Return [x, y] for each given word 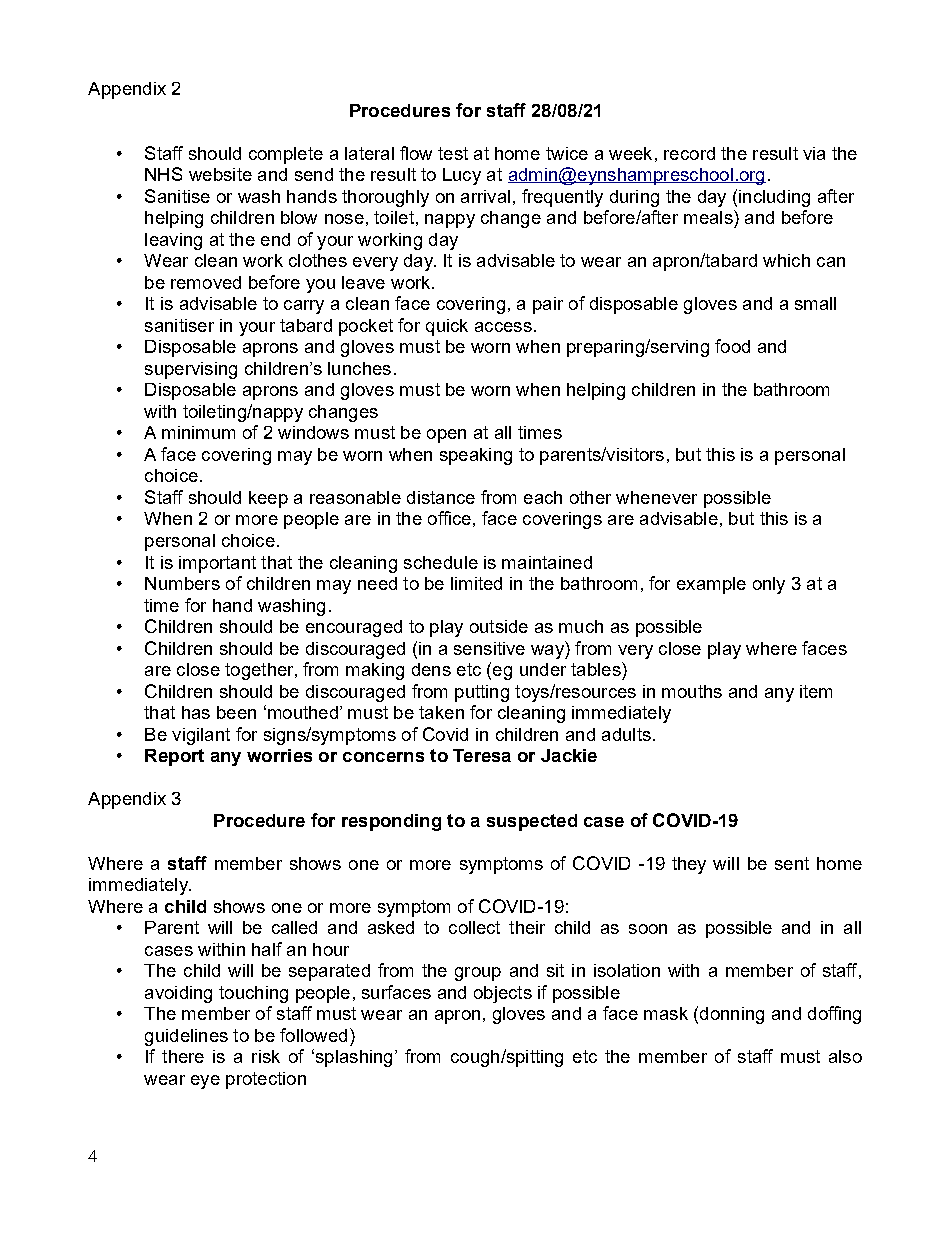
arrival [485, 196]
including [774, 198]
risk [266, 1056]
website [220, 174]
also [845, 1056]
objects [503, 994]
